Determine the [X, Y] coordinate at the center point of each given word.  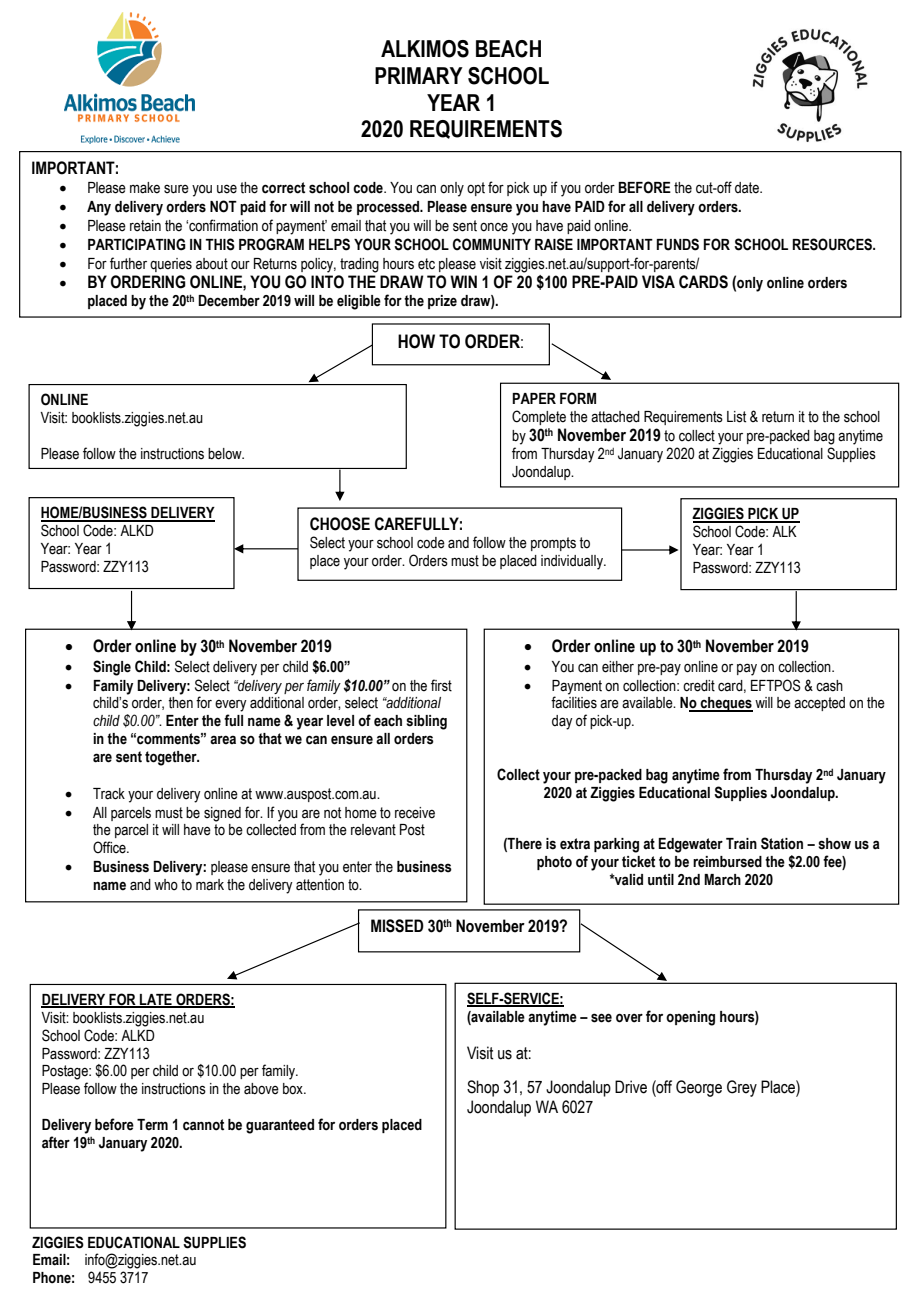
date [748, 188]
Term [152, 1125]
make [145, 188]
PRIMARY [419, 75]
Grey [742, 1088]
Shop [483, 1088]
